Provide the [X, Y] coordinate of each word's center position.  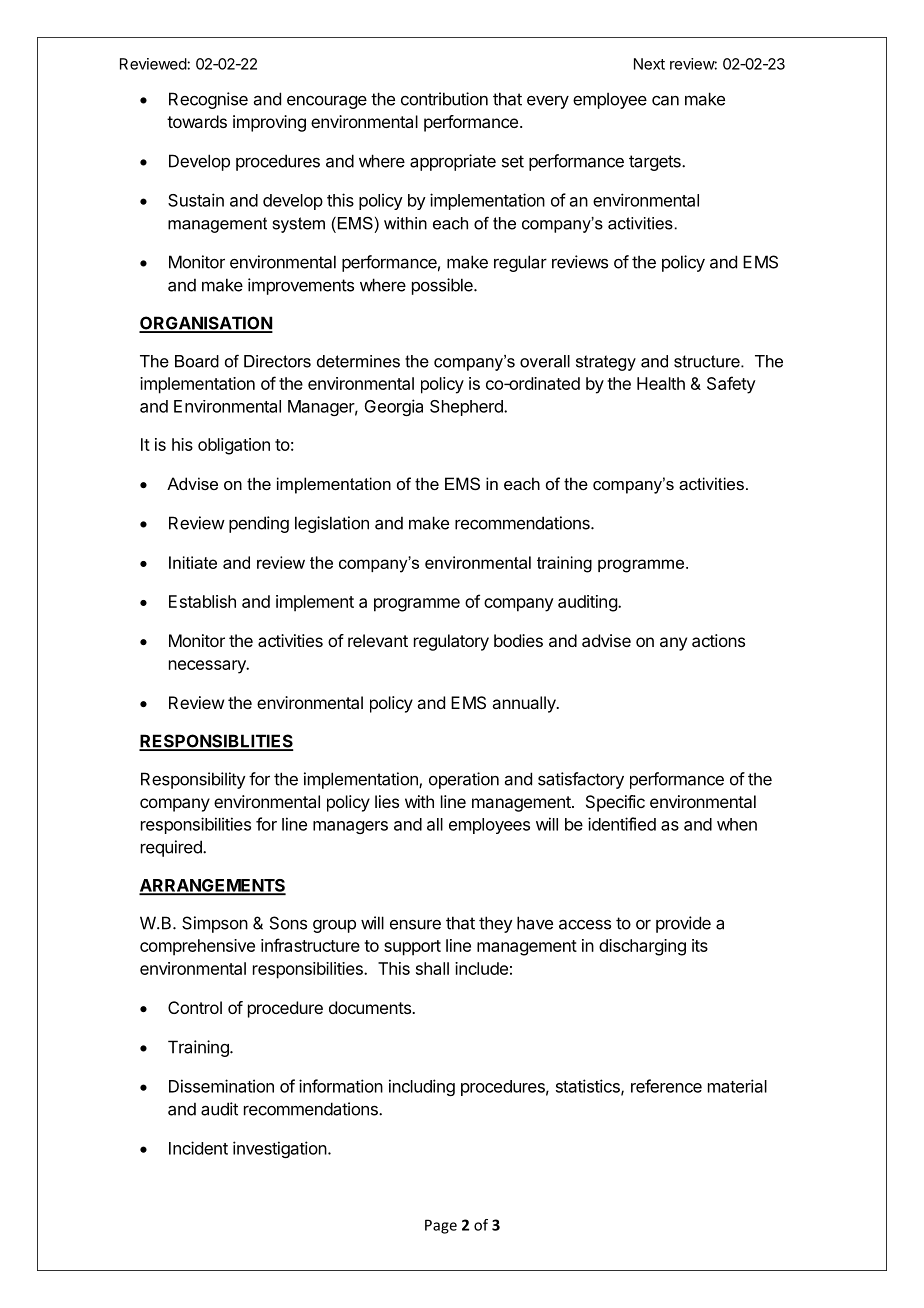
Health [661, 383]
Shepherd [467, 408]
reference [666, 1086]
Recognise [208, 100]
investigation [280, 1149]
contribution [444, 99]
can [665, 101]
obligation [234, 446]
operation [464, 780]
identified [622, 824]
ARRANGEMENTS [212, 886]
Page [441, 1226]
